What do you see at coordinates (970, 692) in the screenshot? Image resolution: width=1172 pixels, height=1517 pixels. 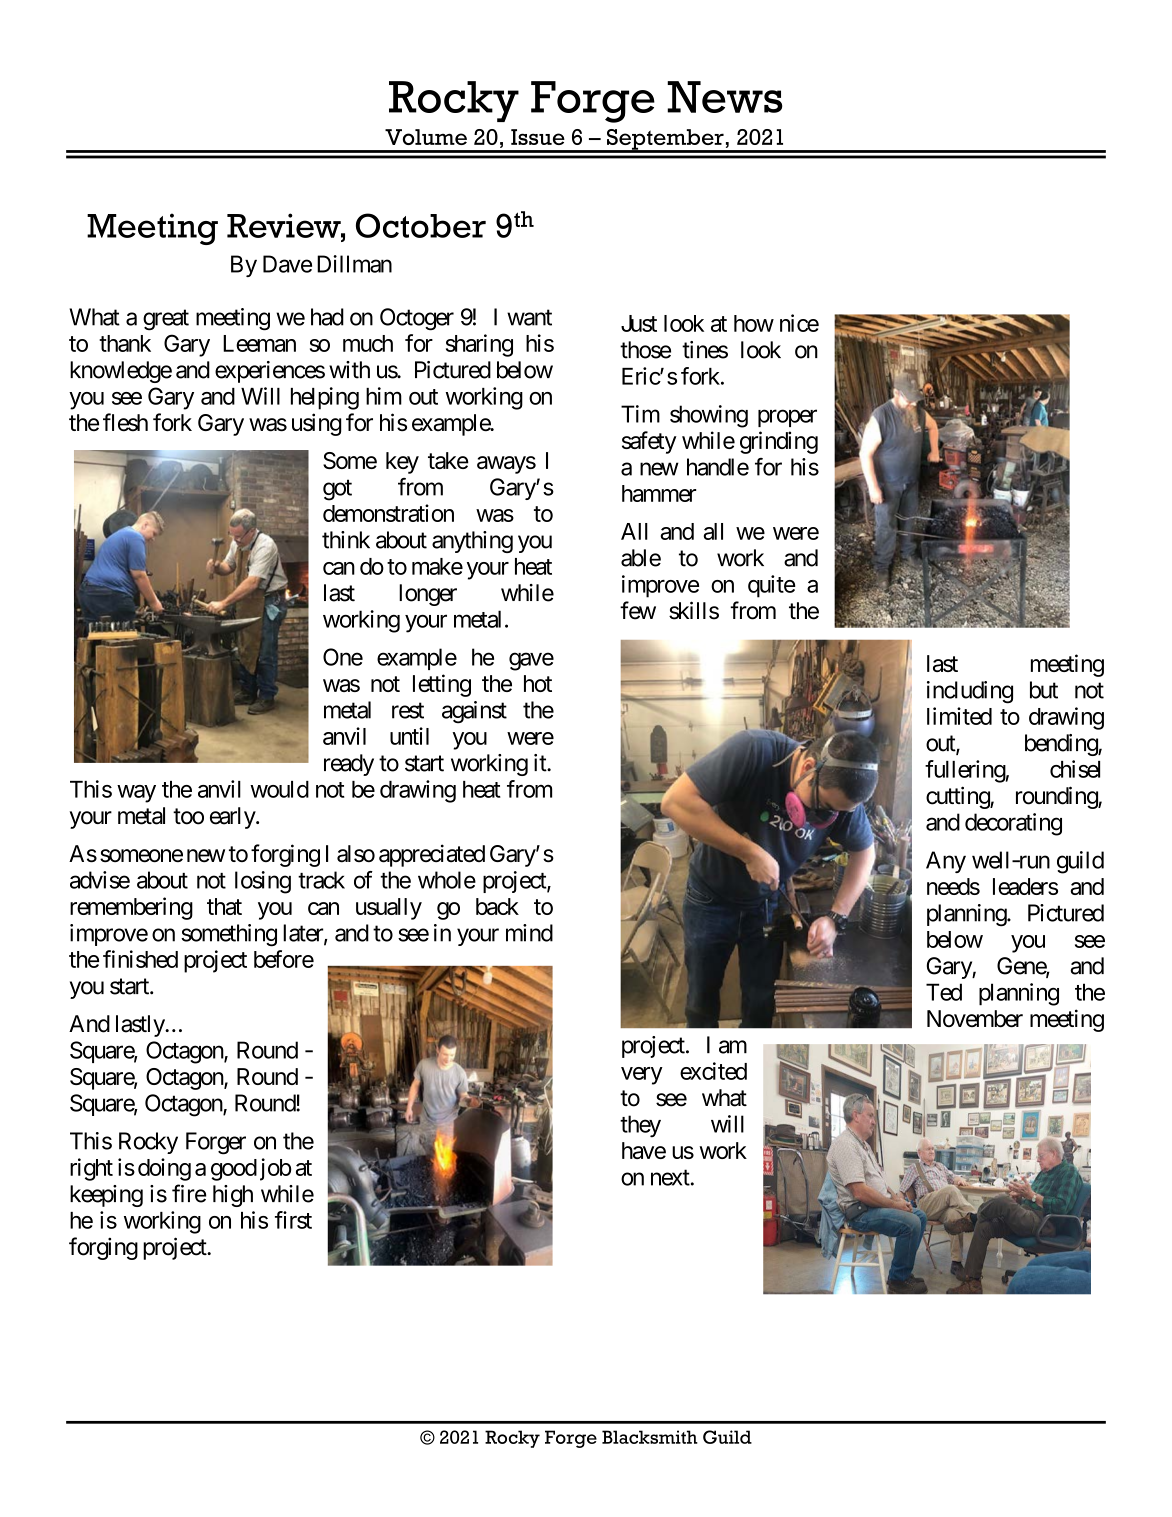 I see `including` at bounding box center [970, 692].
